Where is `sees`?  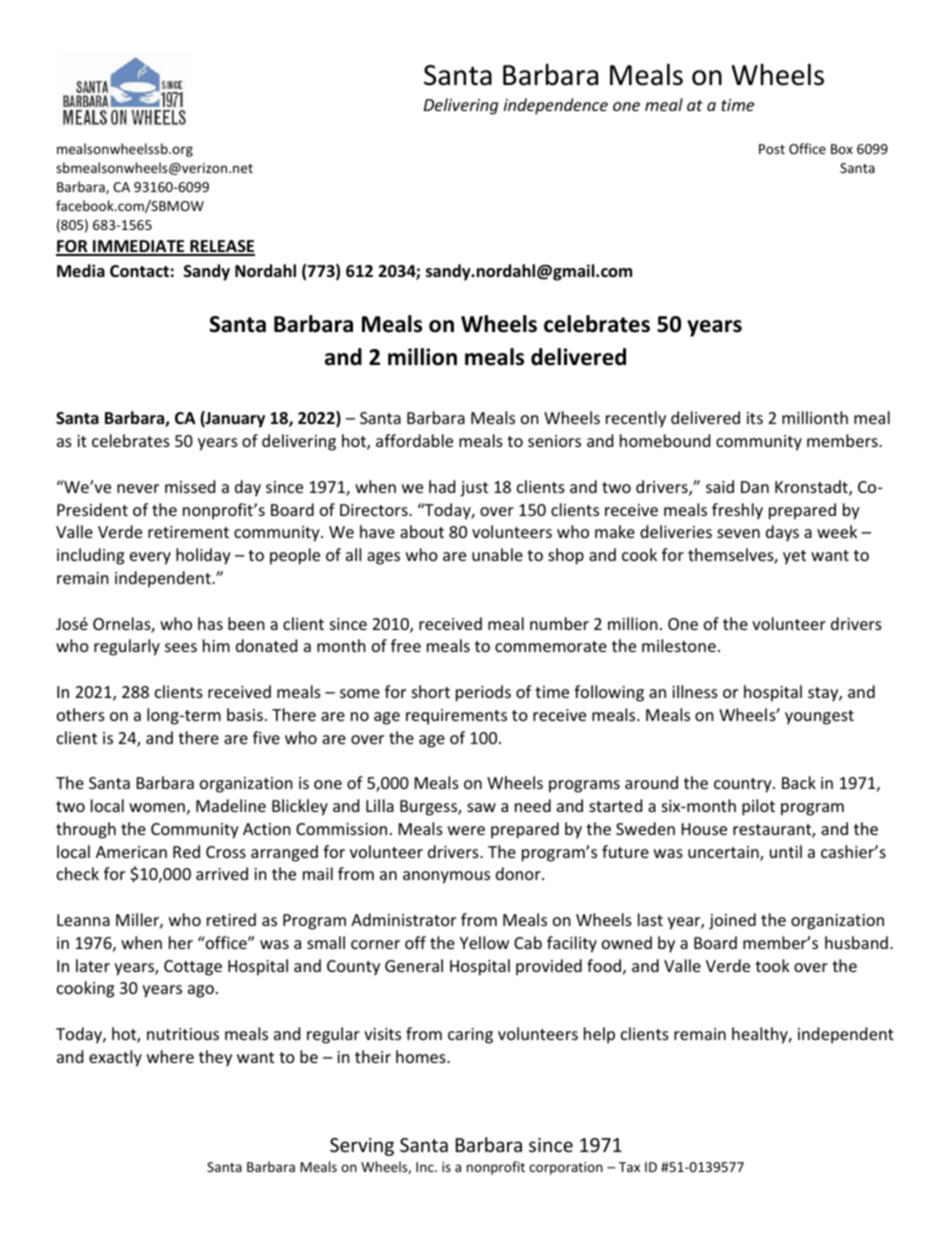
sees is located at coordinates (181, 647).
